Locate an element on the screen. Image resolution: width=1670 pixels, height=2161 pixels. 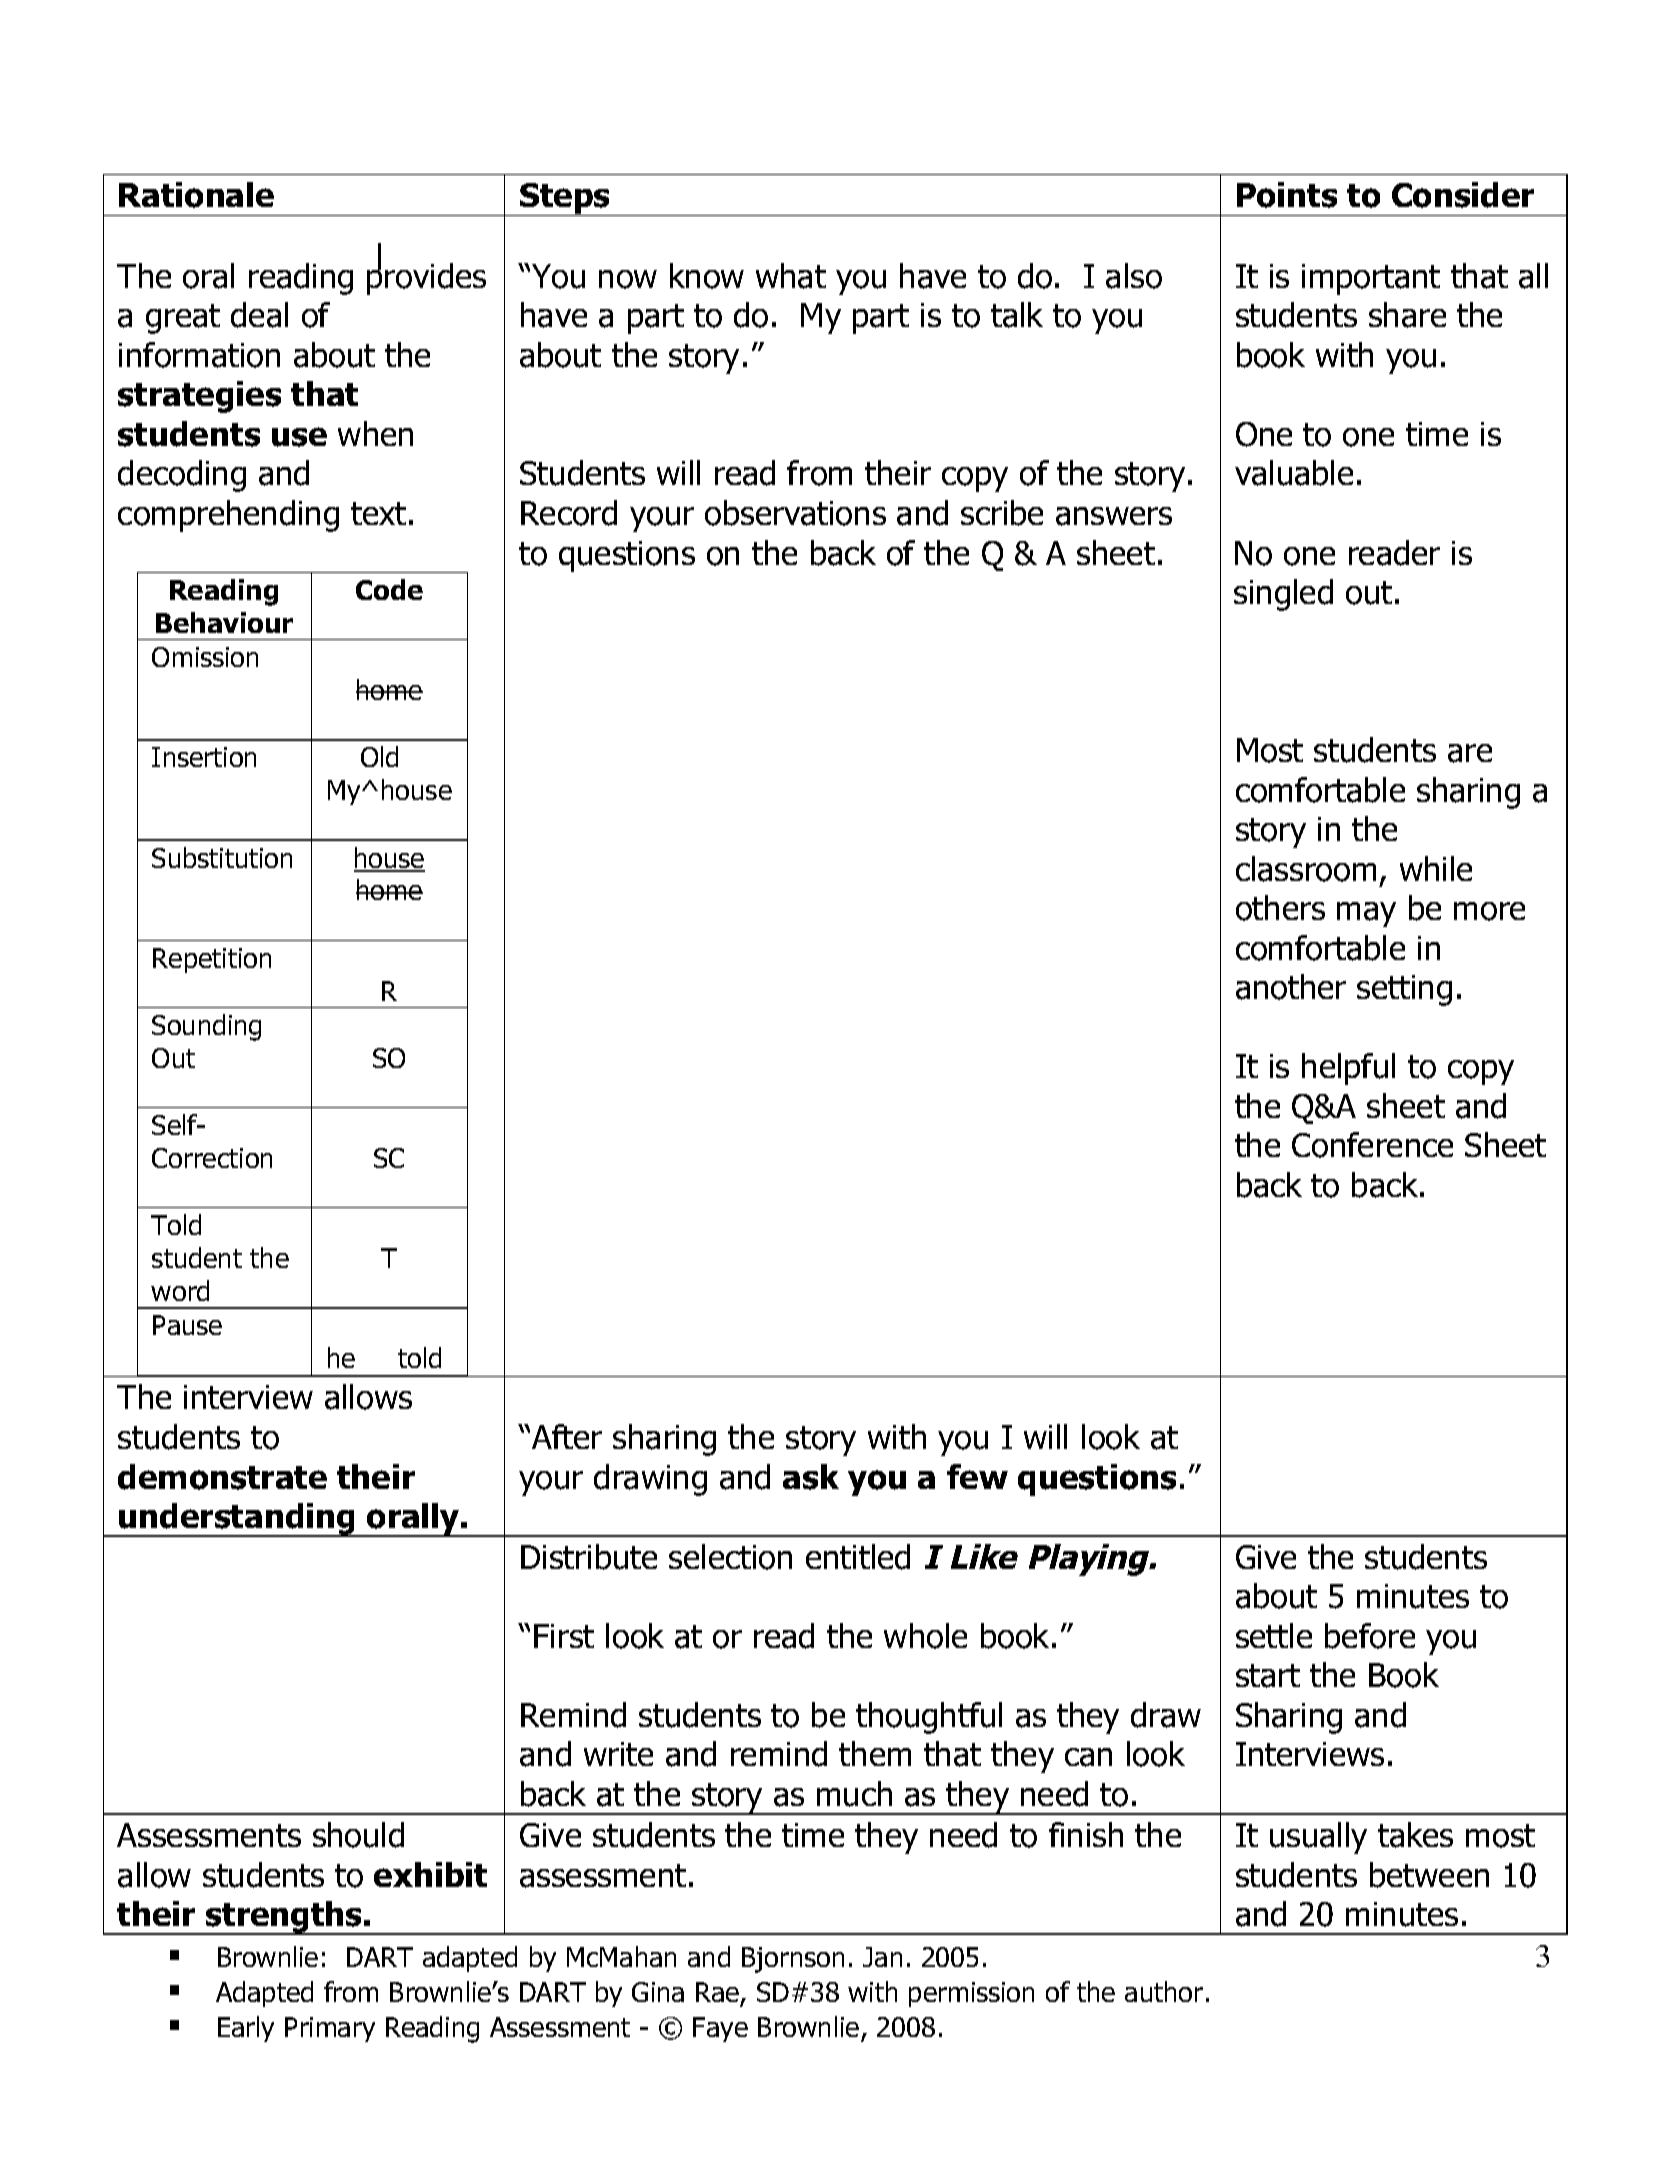
Primary is located at coordinates (330, 2029).
